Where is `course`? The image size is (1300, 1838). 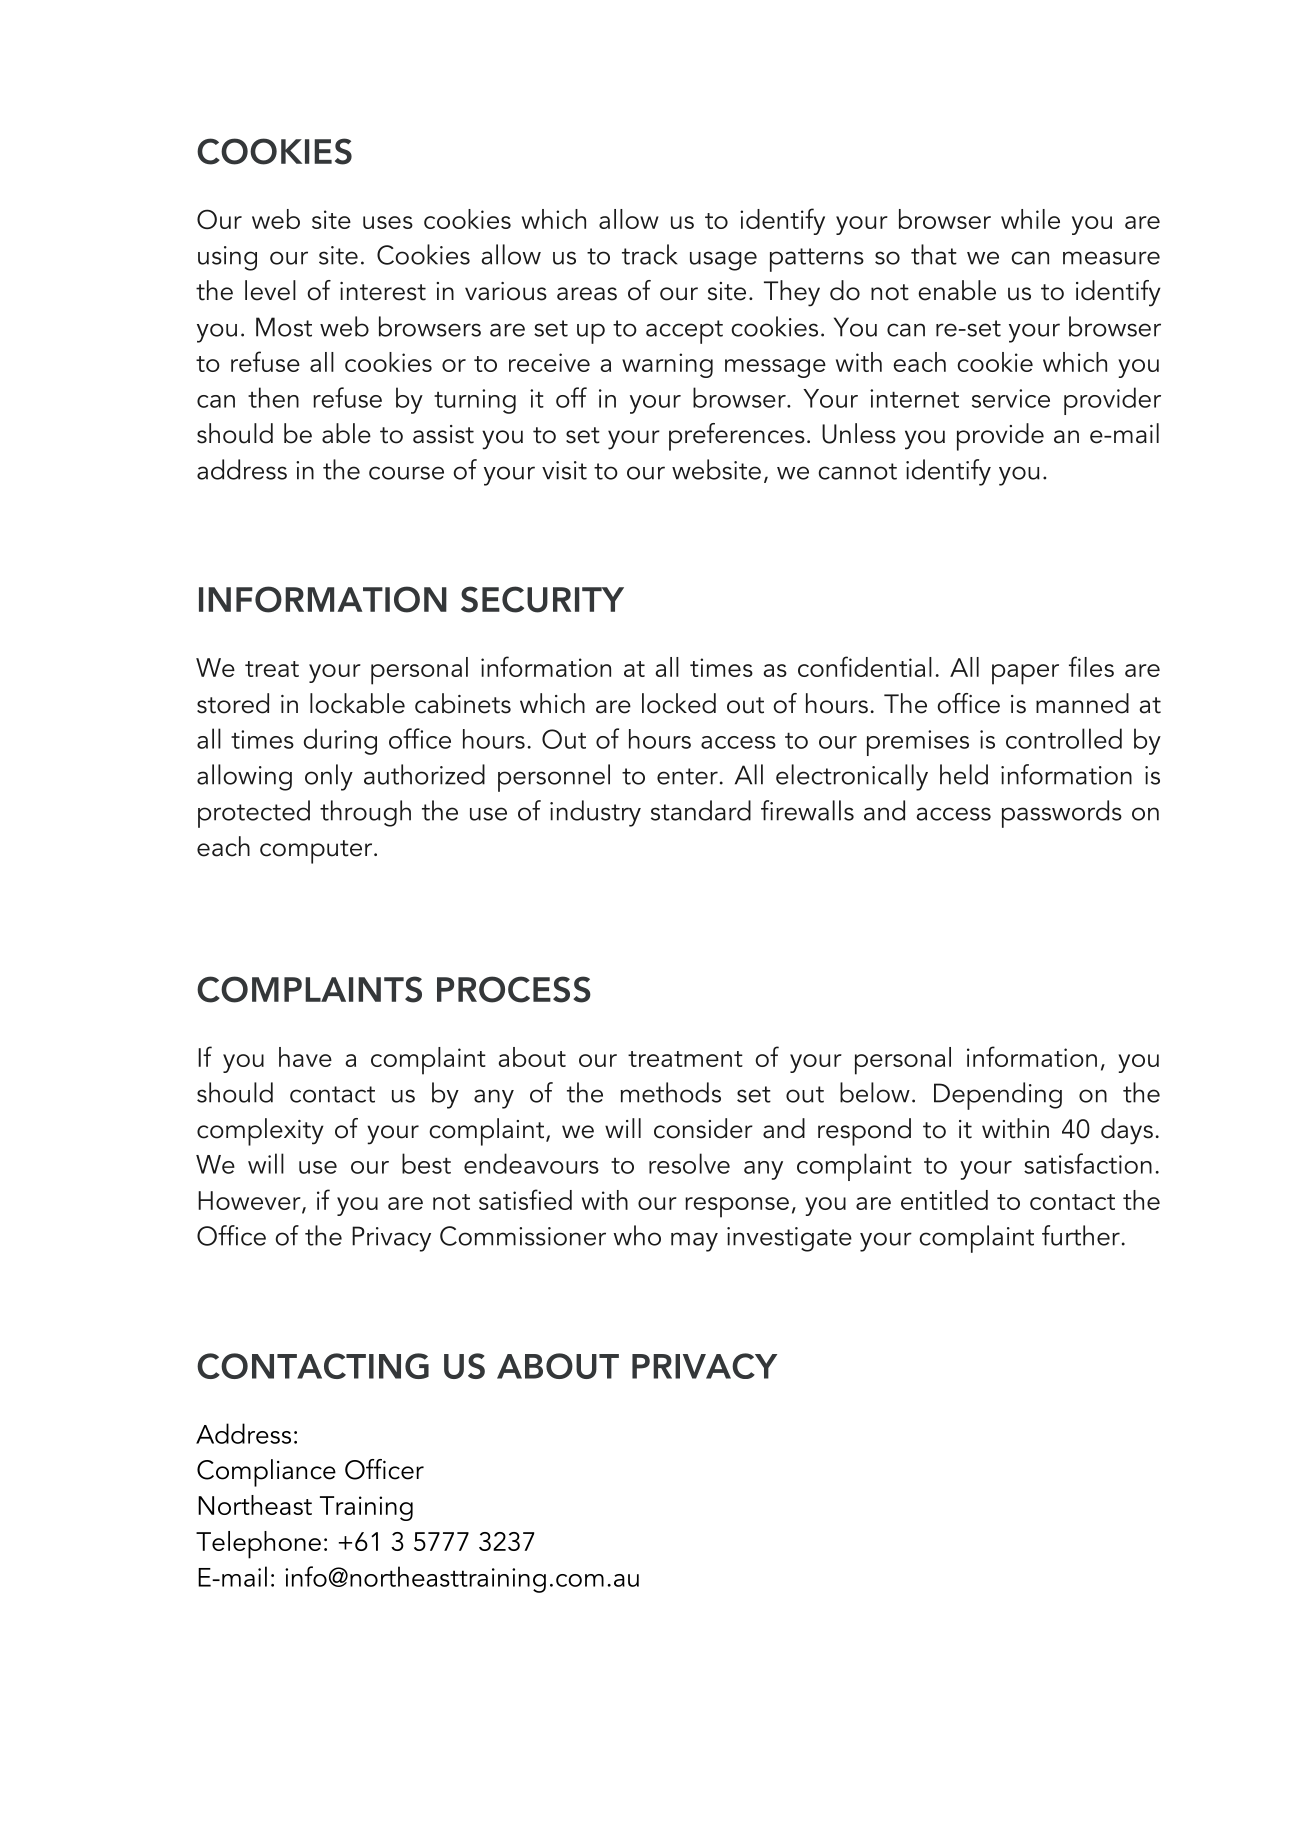
course is located at coordinates (406, 473).
